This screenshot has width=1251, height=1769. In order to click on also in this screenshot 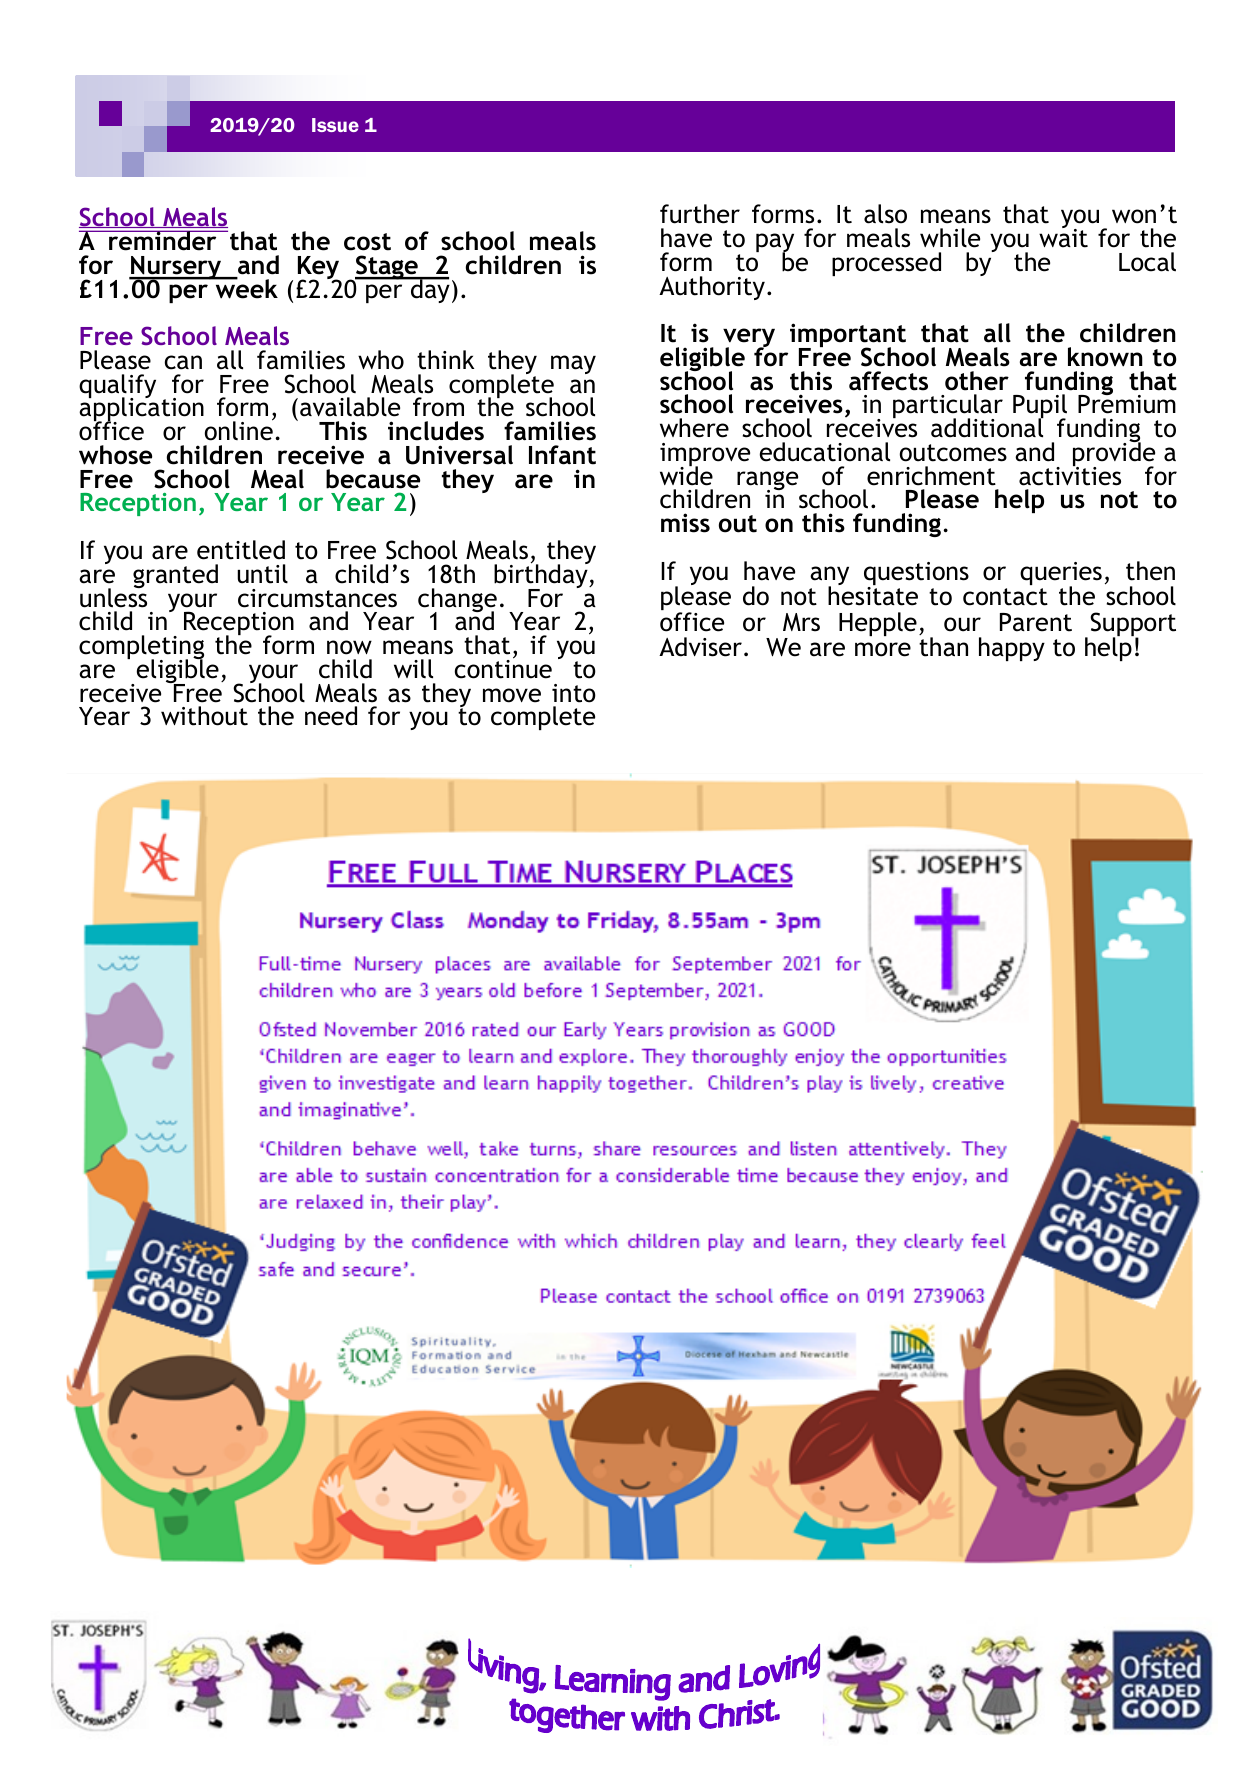, I will do `click(885, 214)`.
